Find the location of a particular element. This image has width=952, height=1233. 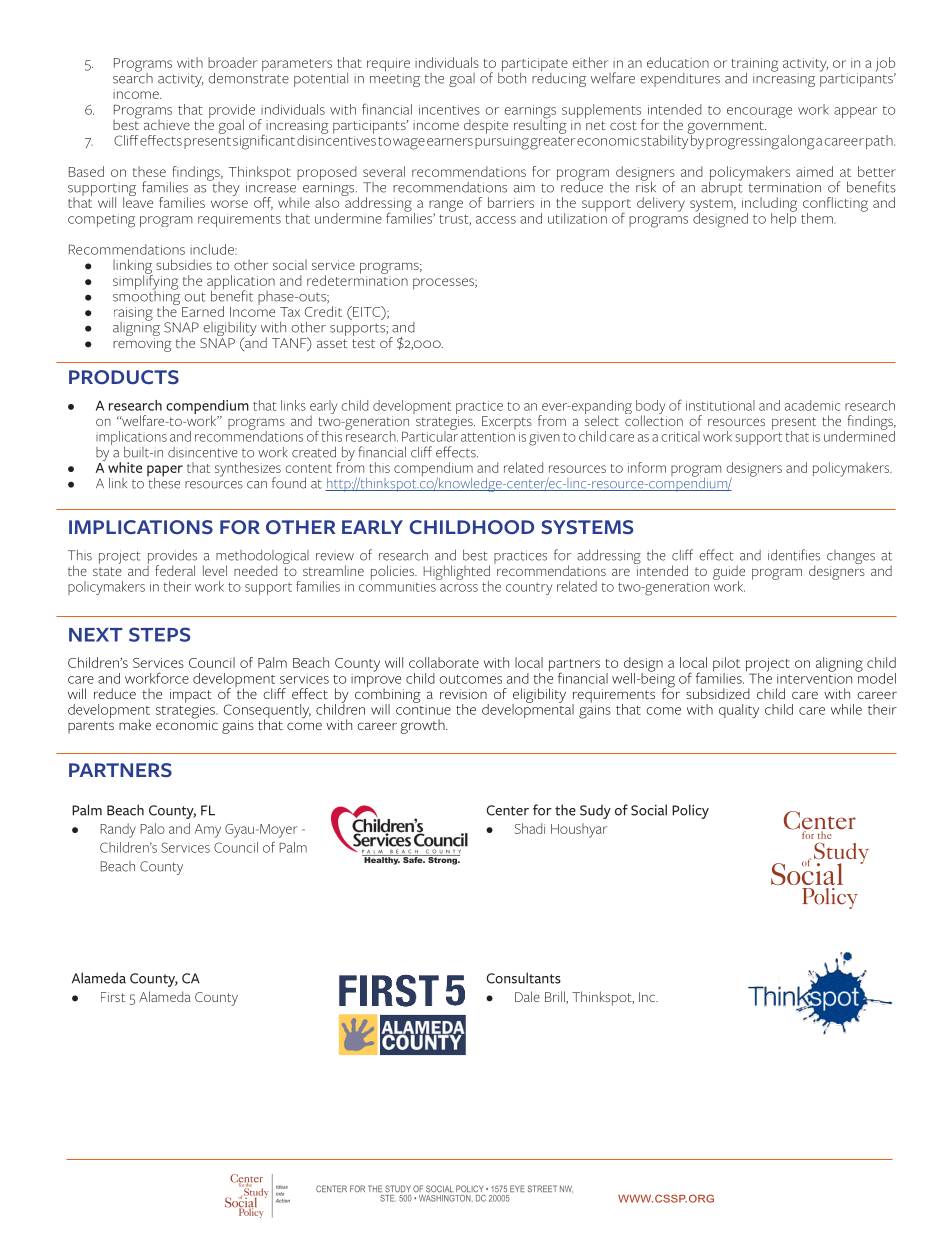

Palo is located at coordinates (153, 828).
